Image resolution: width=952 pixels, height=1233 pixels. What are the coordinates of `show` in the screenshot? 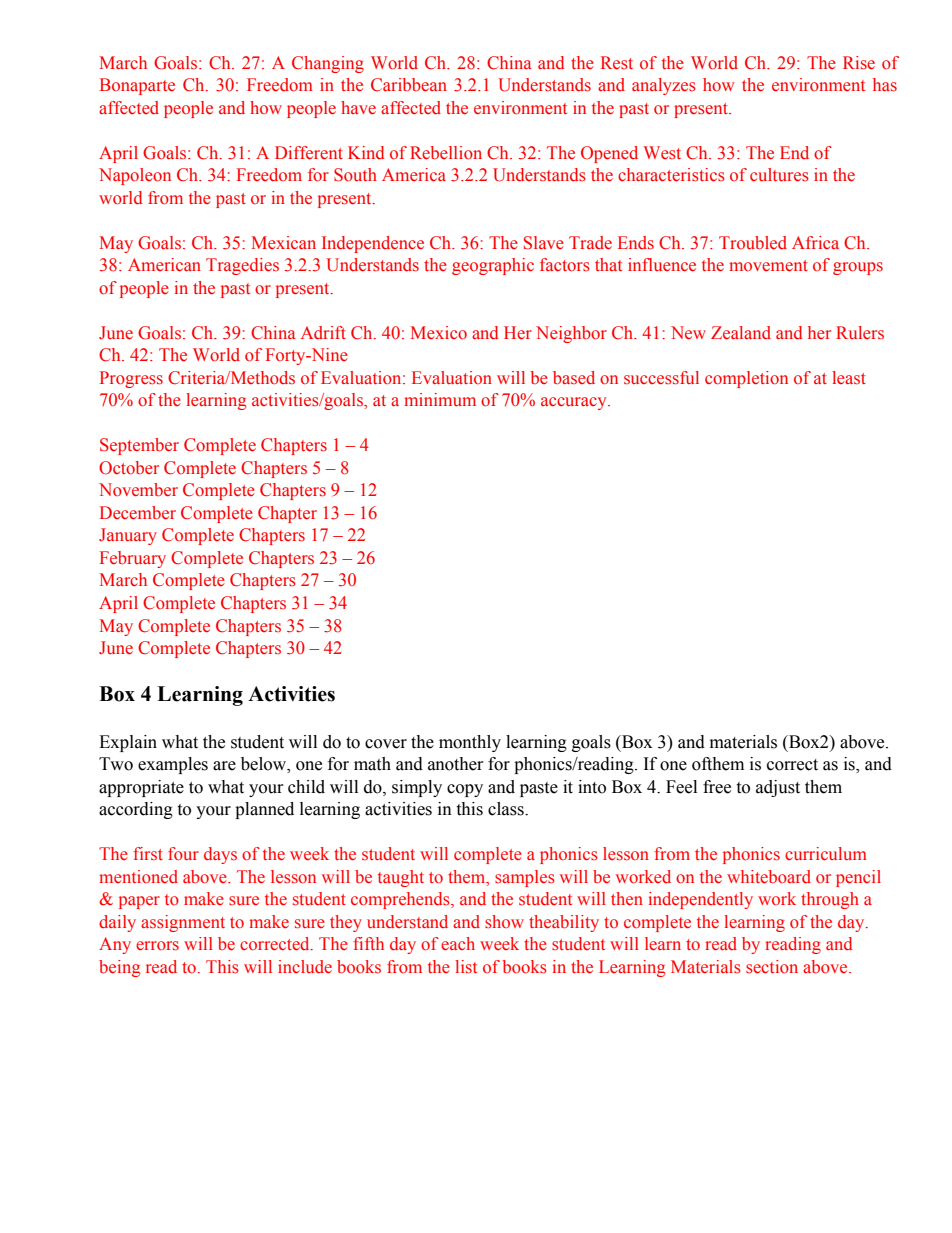 It's located at (504, 922).
